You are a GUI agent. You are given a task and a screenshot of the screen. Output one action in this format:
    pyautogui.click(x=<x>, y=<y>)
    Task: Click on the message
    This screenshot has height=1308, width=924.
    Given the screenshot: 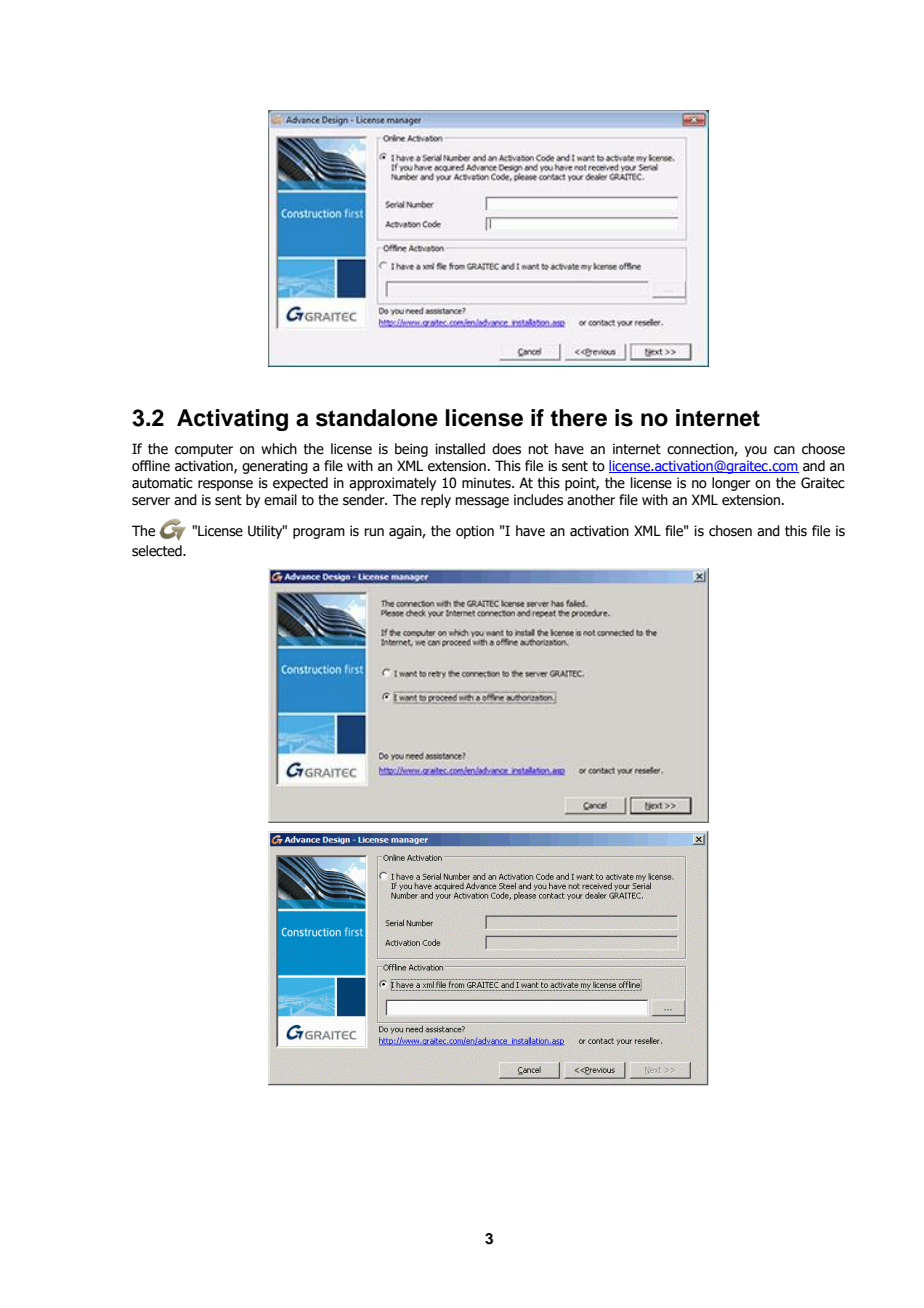 What is the action you would take?
    pyautogui.click(x=482, y=502)
